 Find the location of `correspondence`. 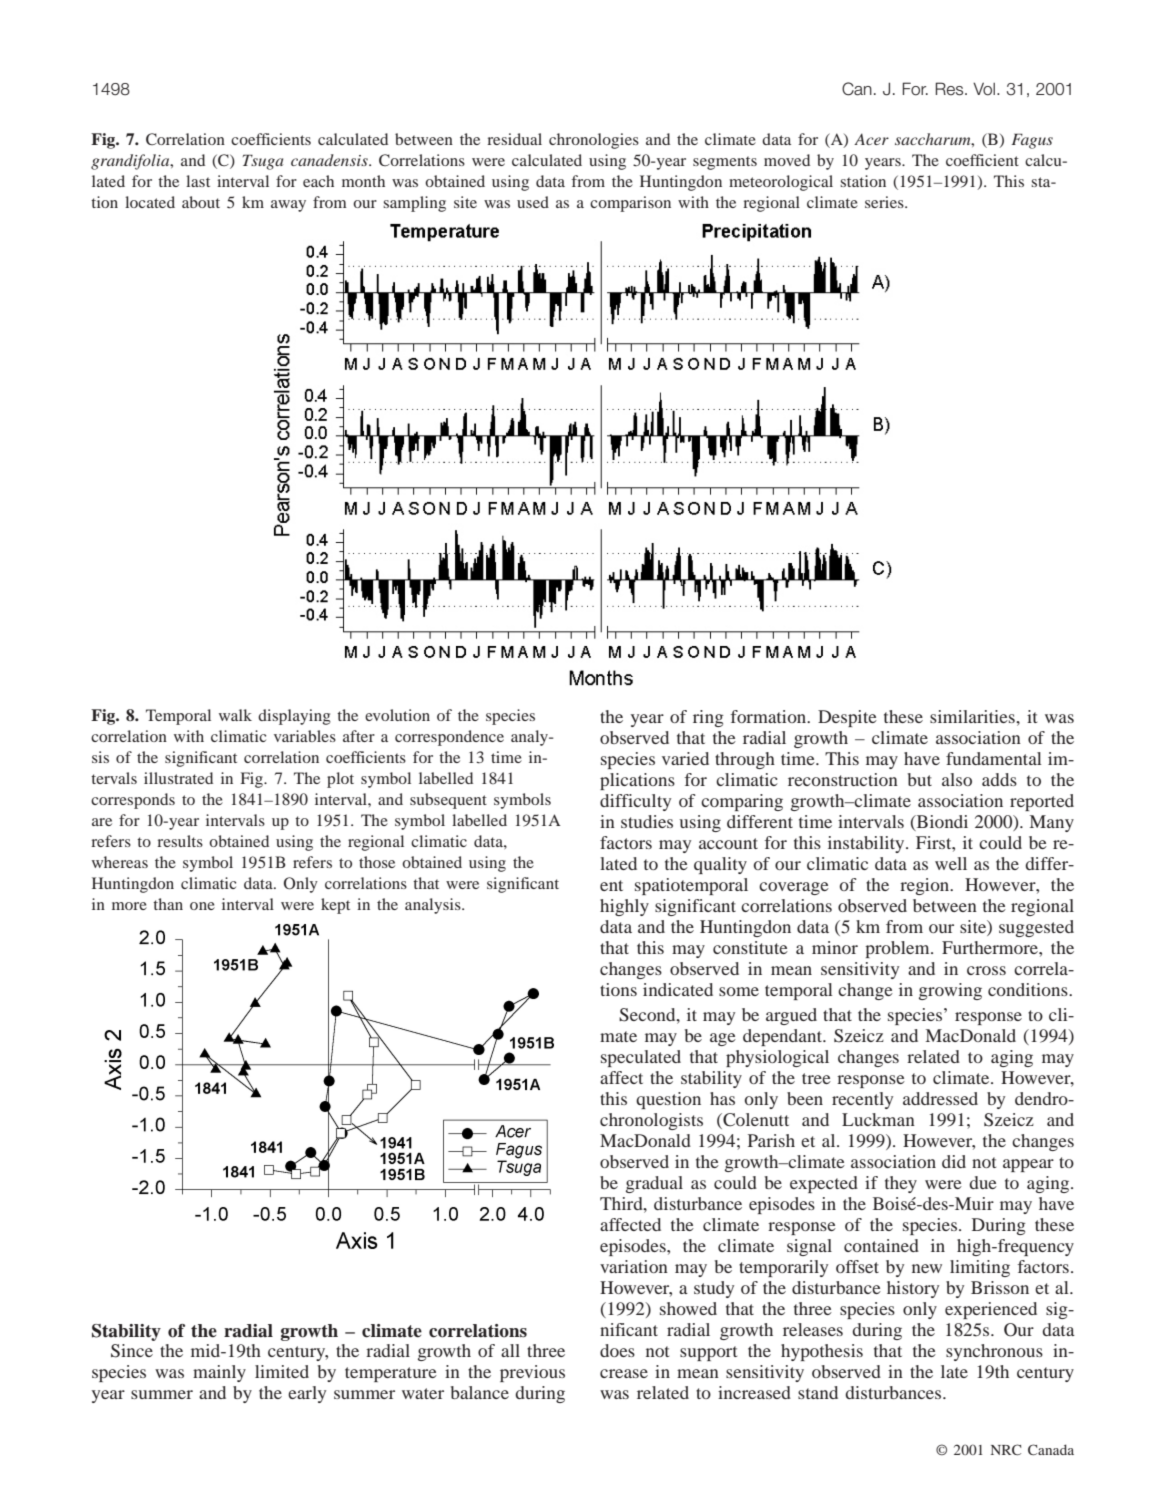

correspondence is located at coordinates (449, 738).
